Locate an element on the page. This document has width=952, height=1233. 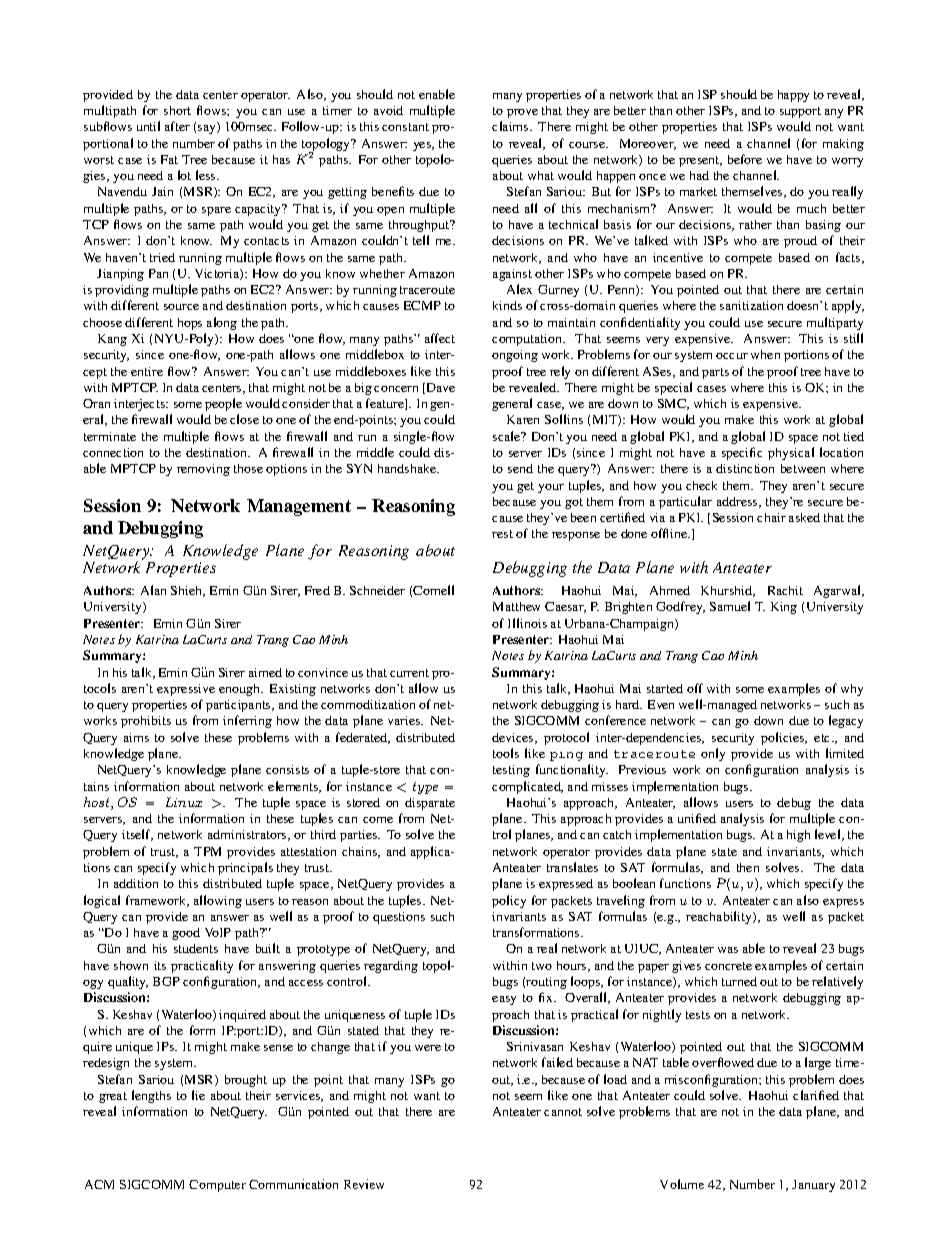
after is located at coordinates (177, 126).
